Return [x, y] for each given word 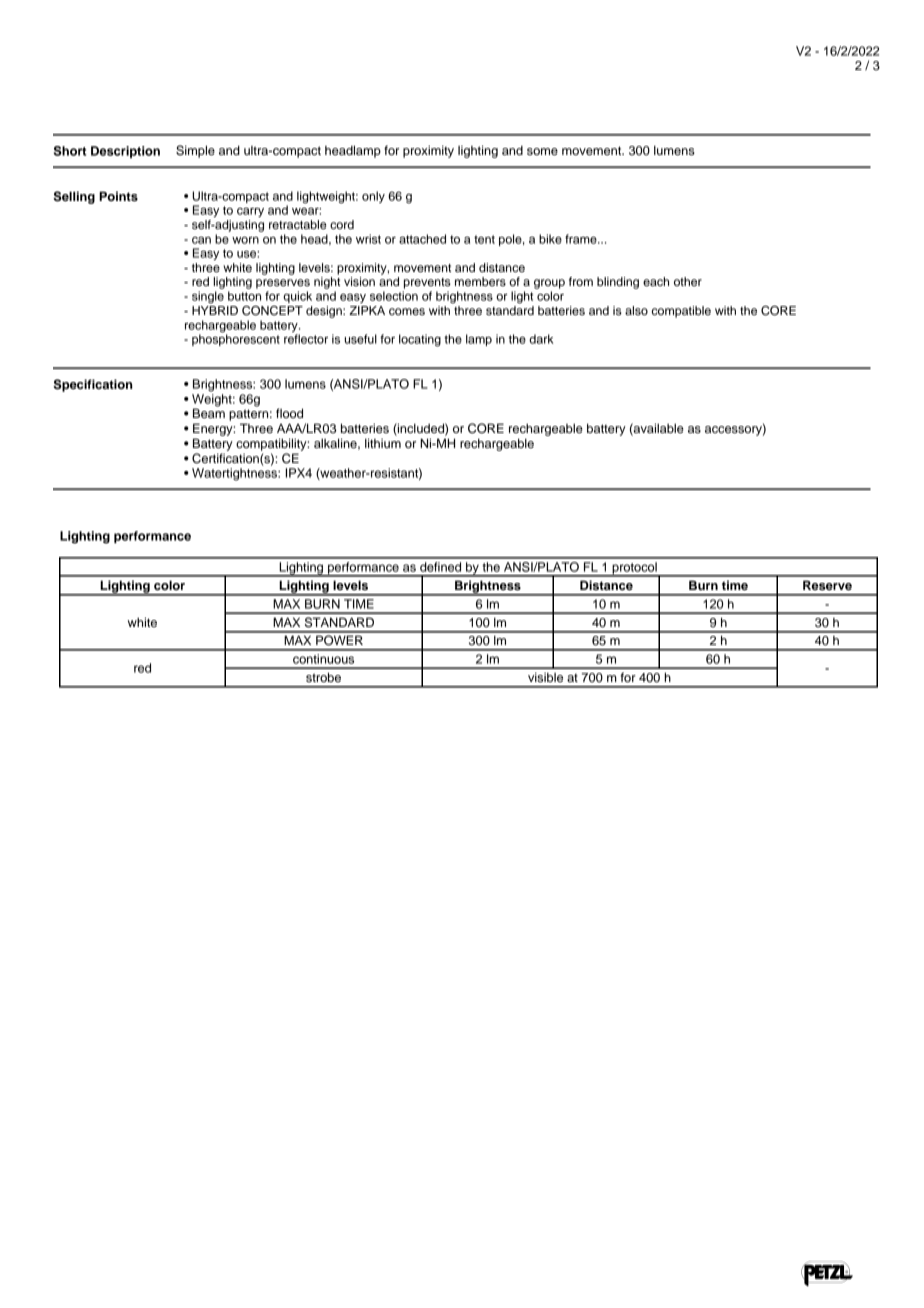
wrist [368, 239]
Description [125, 152]
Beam [209, 413]
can [201, 240]
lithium [383, 443]
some [542, 151]
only [373, 197]
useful [361, 339]
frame [582, 239]
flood [289, 413]
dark [541, 339]
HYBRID [215, 310]
